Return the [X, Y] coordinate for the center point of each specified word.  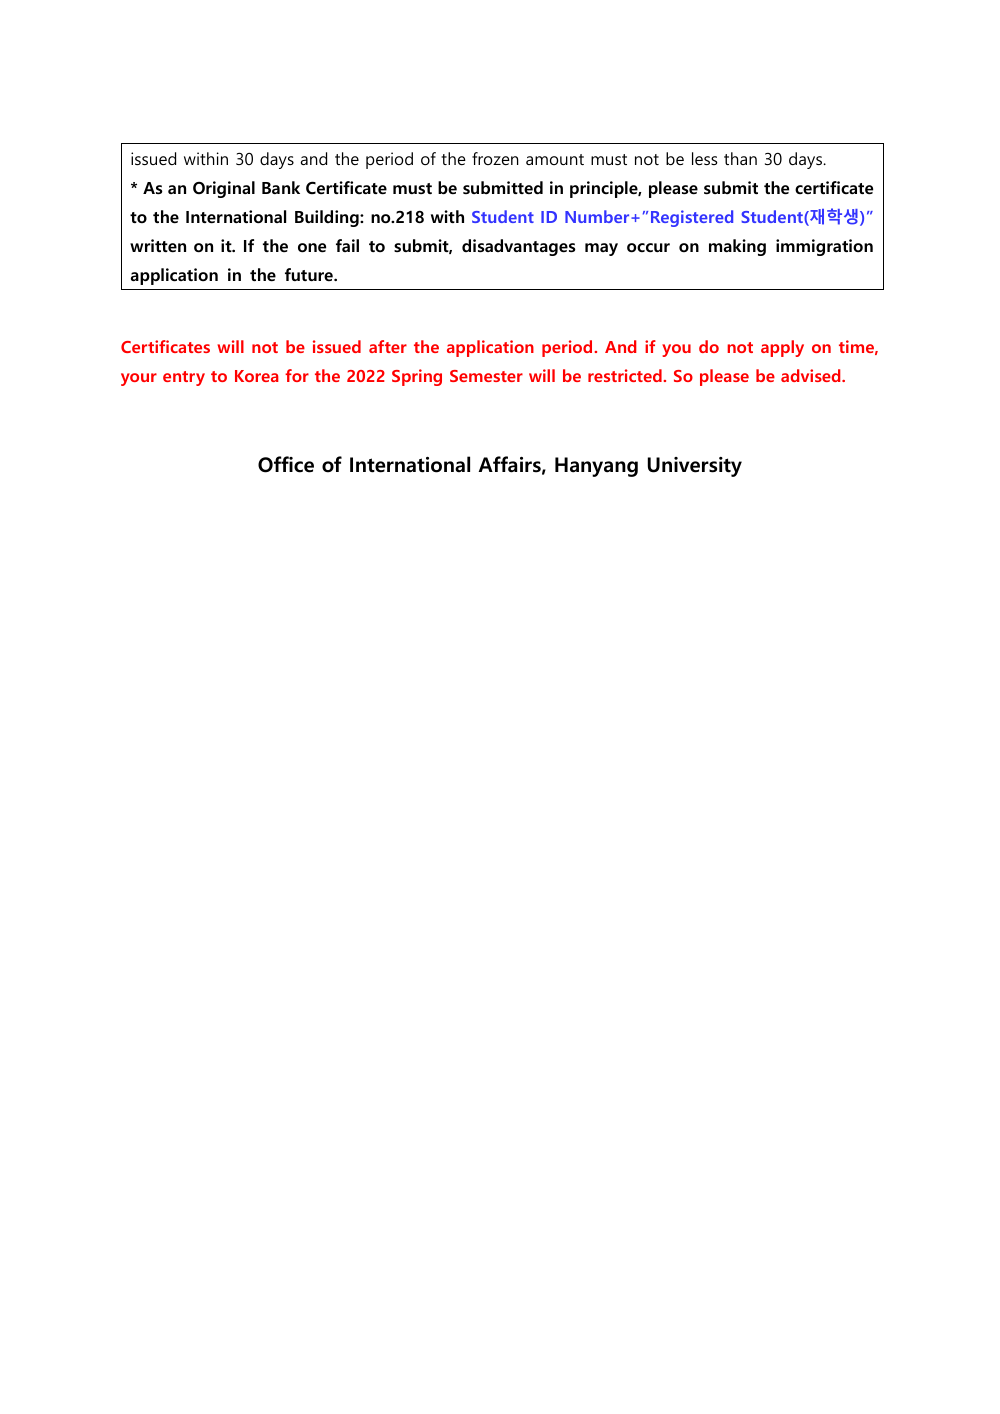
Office [286, 464]
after [388, 346]
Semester [486, 376]
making [737, 247]
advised [812, 375]
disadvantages [519, 247]
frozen [495, 158]
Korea [257, 376]
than [740, 158]
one [312, 248]
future [310, 274]
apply [782, 348]
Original [224, 189]
